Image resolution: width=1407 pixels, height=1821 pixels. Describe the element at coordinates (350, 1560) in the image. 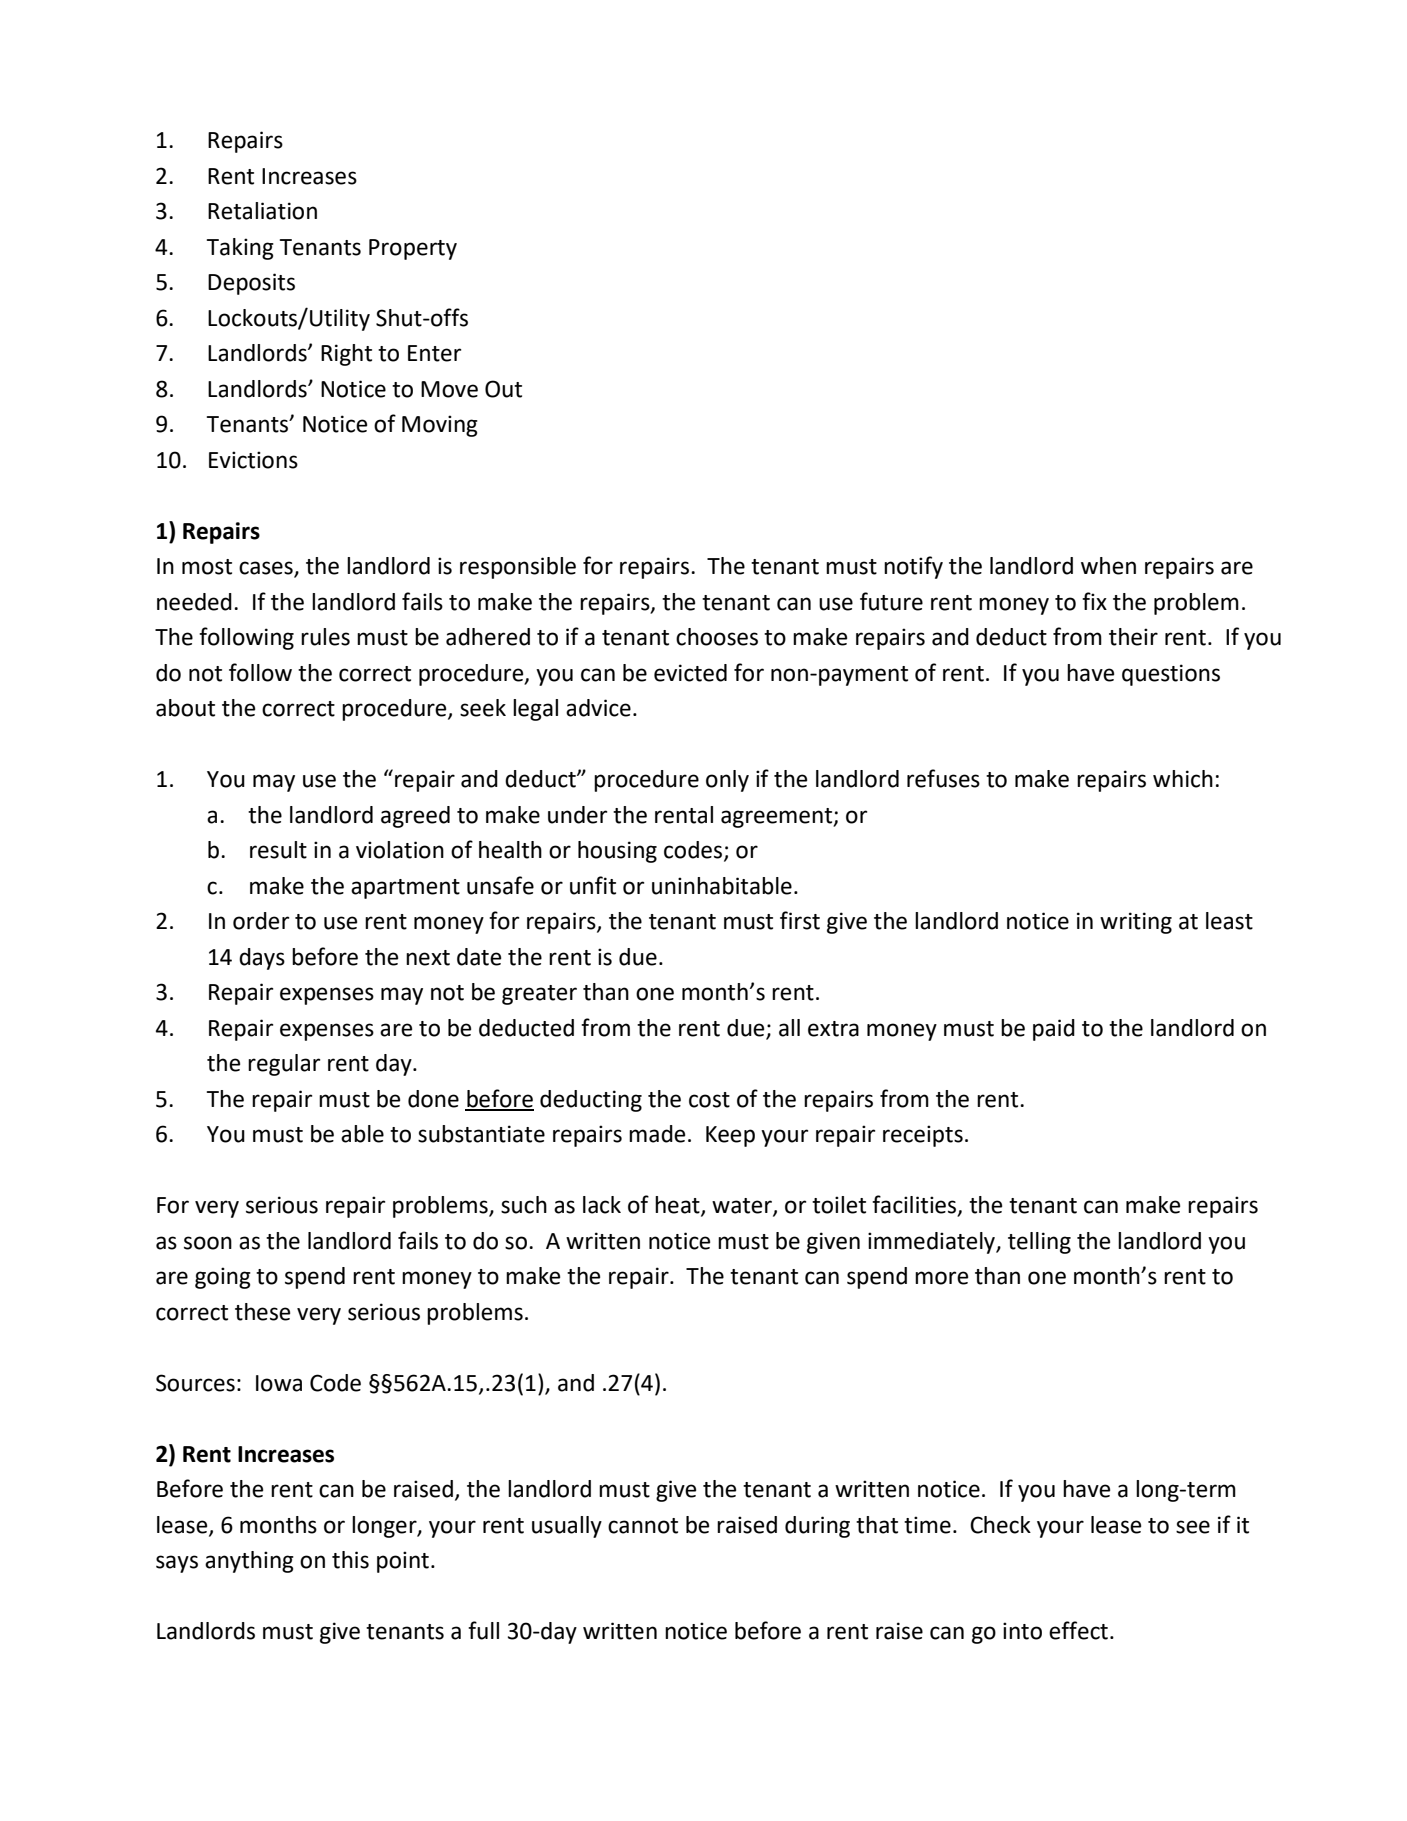

I see `this` at that location.
